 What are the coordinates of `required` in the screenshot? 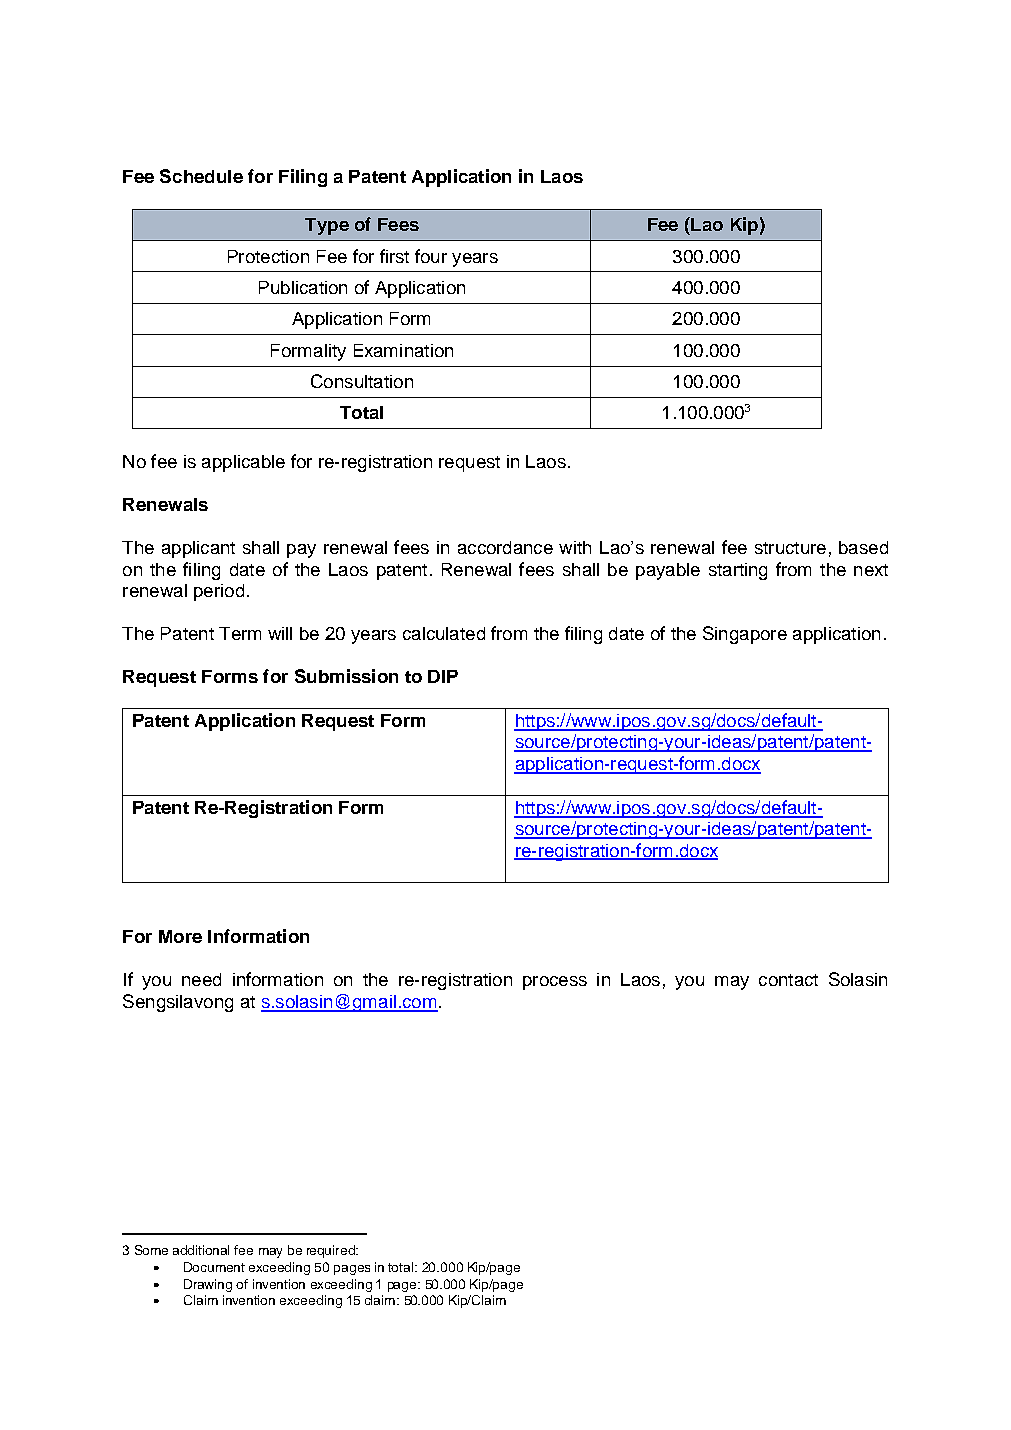 It's located at (332, 1251).
